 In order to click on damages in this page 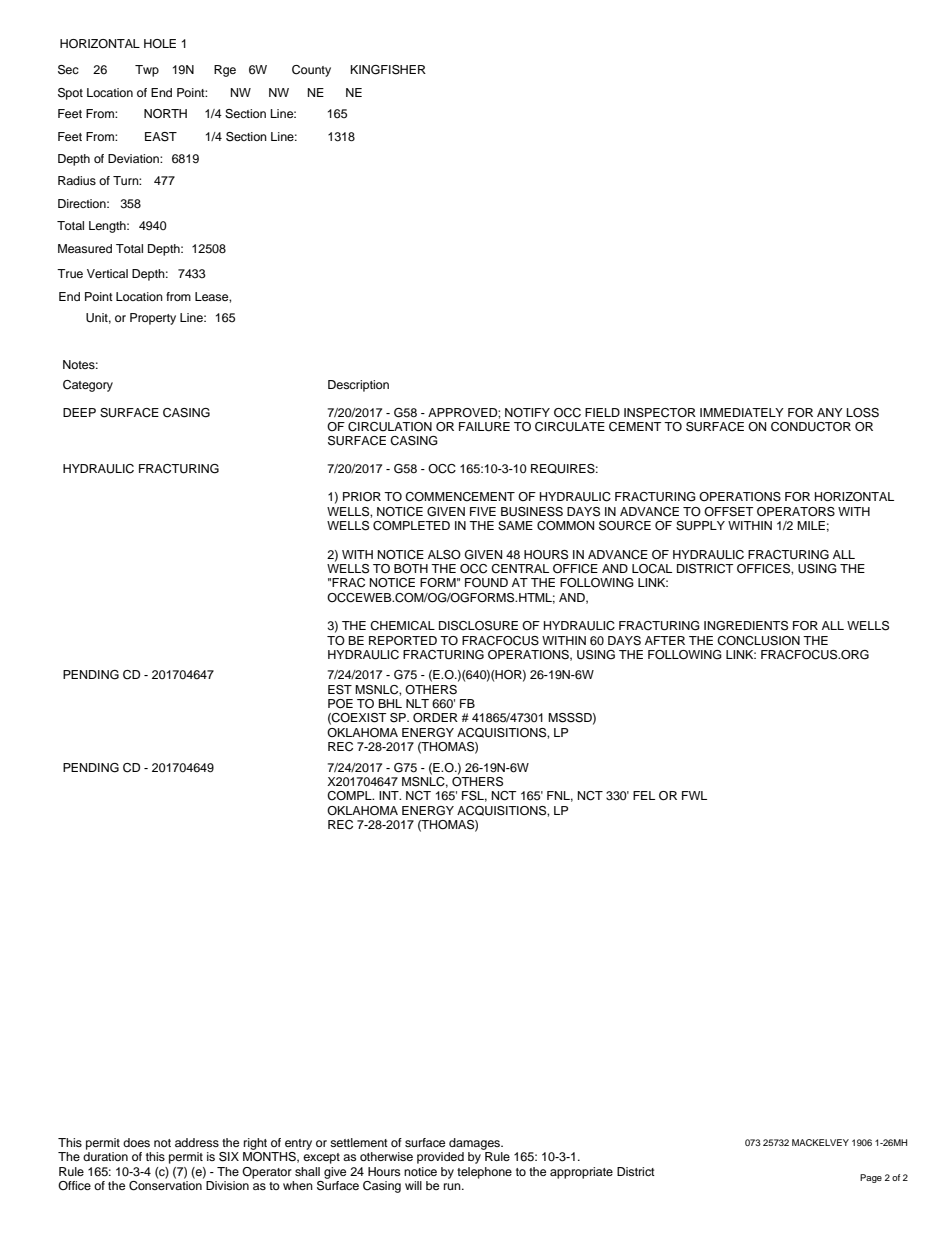, I will do `click(476, 1144)`.
